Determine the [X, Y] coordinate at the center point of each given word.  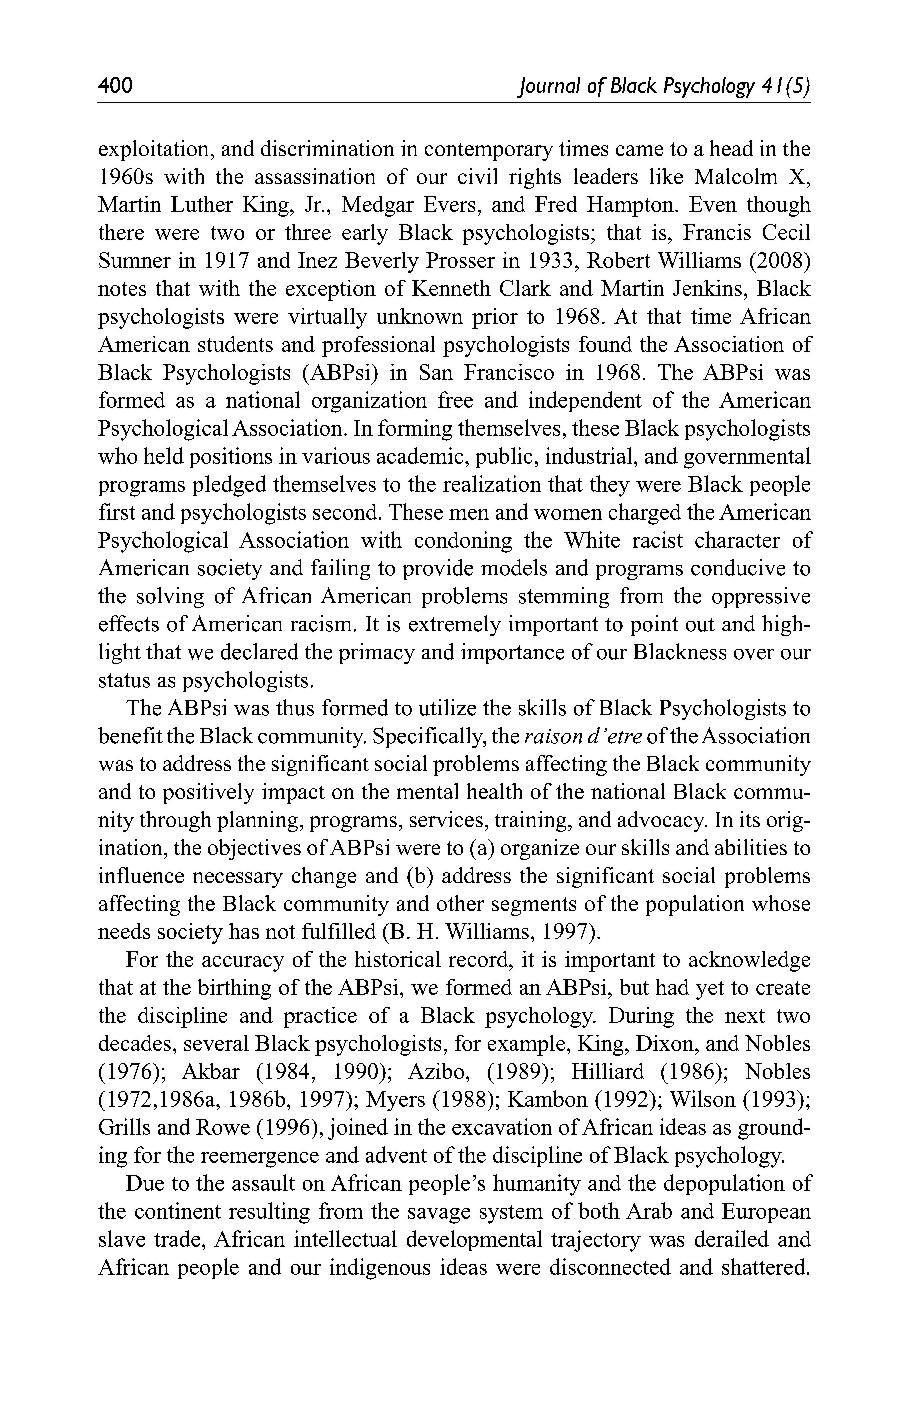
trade [178, 1238]
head [731, 148]
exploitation [155, 150]
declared [259, 651]
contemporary [489, 152]
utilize [447, 707]
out [700, 625]
